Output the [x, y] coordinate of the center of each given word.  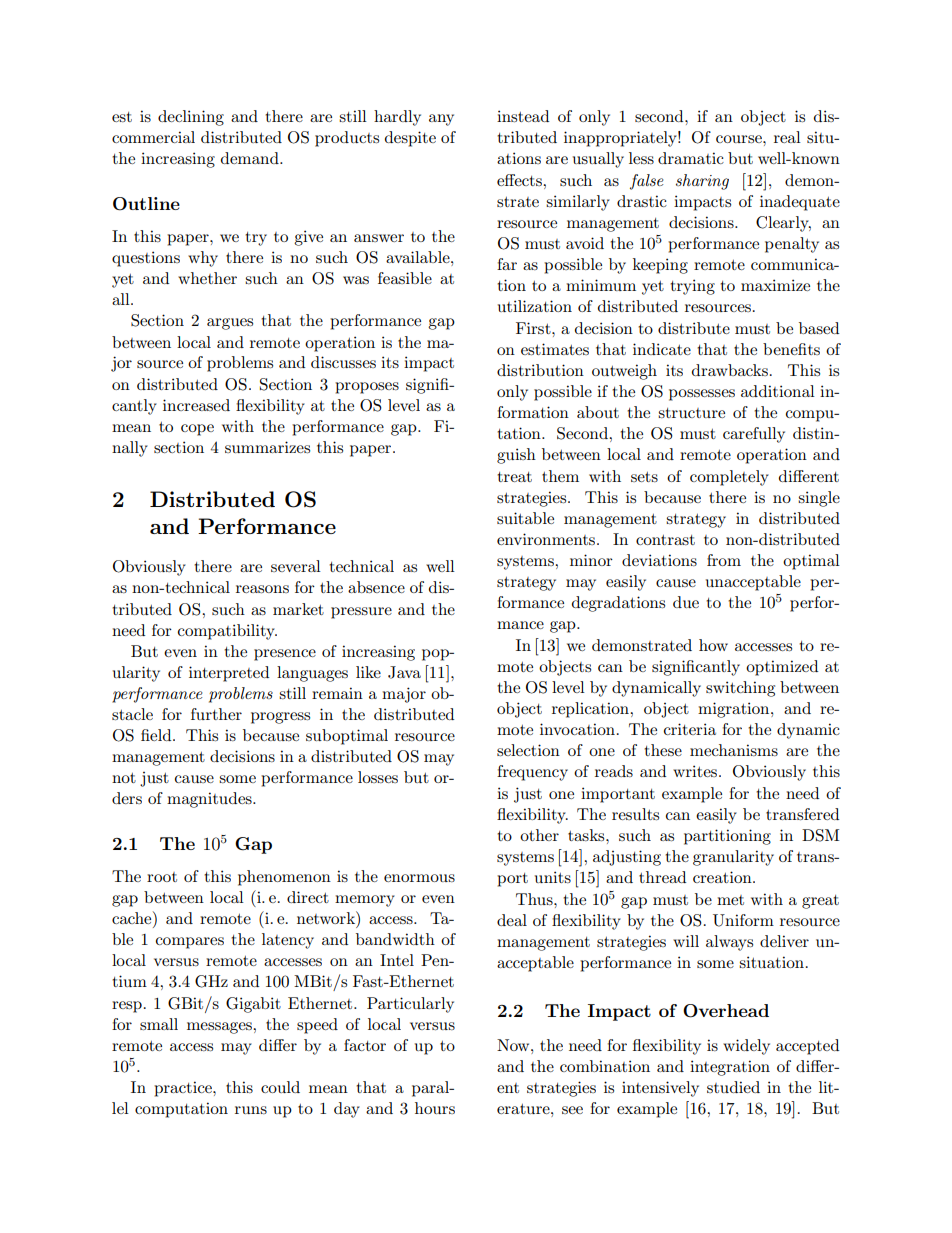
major [404, 695]
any [441, 120]
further [216, 714]
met [730, 900]
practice [184, 1089]
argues [230, 324]
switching [740, 689]
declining [191, 118]
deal [512, 920]
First [534, 328]
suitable [525, 518]
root [162, 877]
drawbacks [730, 370]
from [724, 560]
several [296, 566]
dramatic [691, 158]
